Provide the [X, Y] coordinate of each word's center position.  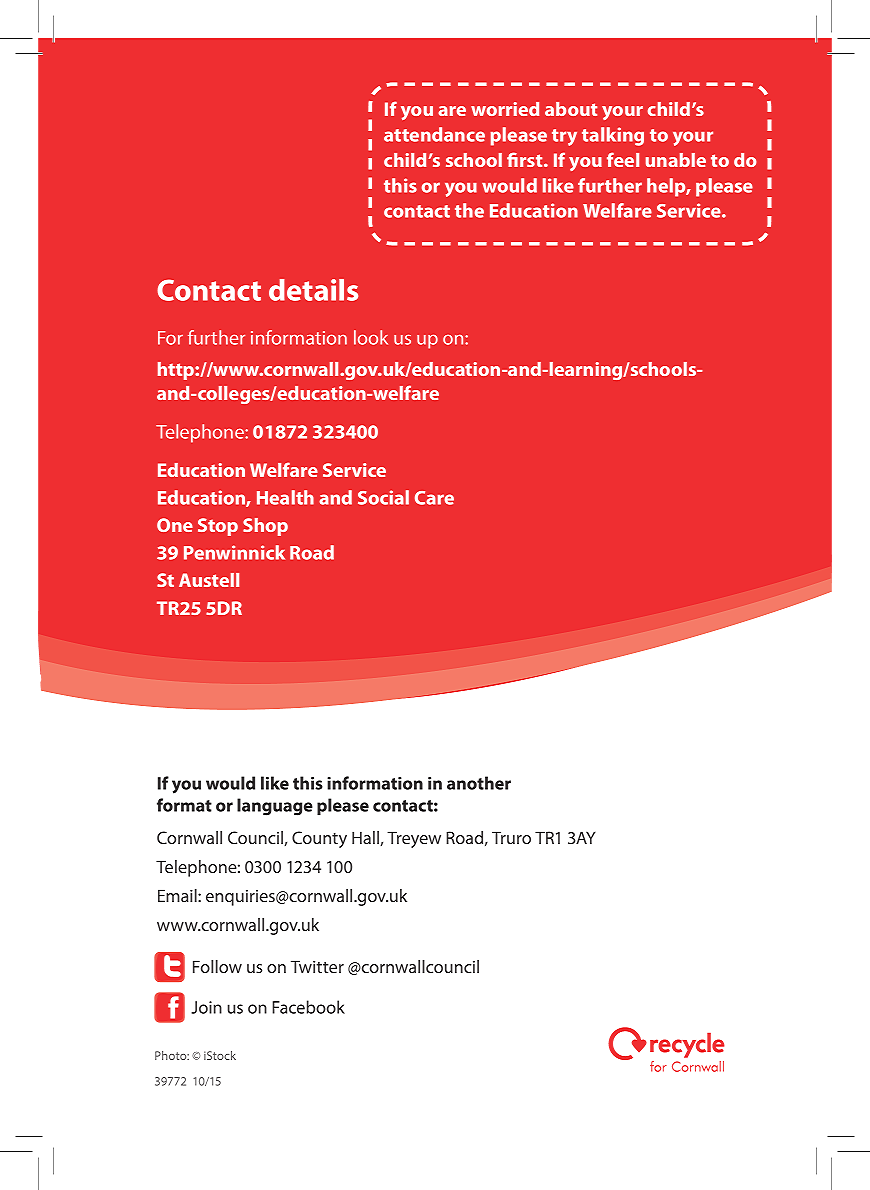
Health [285, 497]
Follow [217, 966]
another [479, 783]
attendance [434, 134]
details [313, 290]
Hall [366, 838]
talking [613, 136]
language [275, 807]
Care [434, 498]
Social [383, 497]
